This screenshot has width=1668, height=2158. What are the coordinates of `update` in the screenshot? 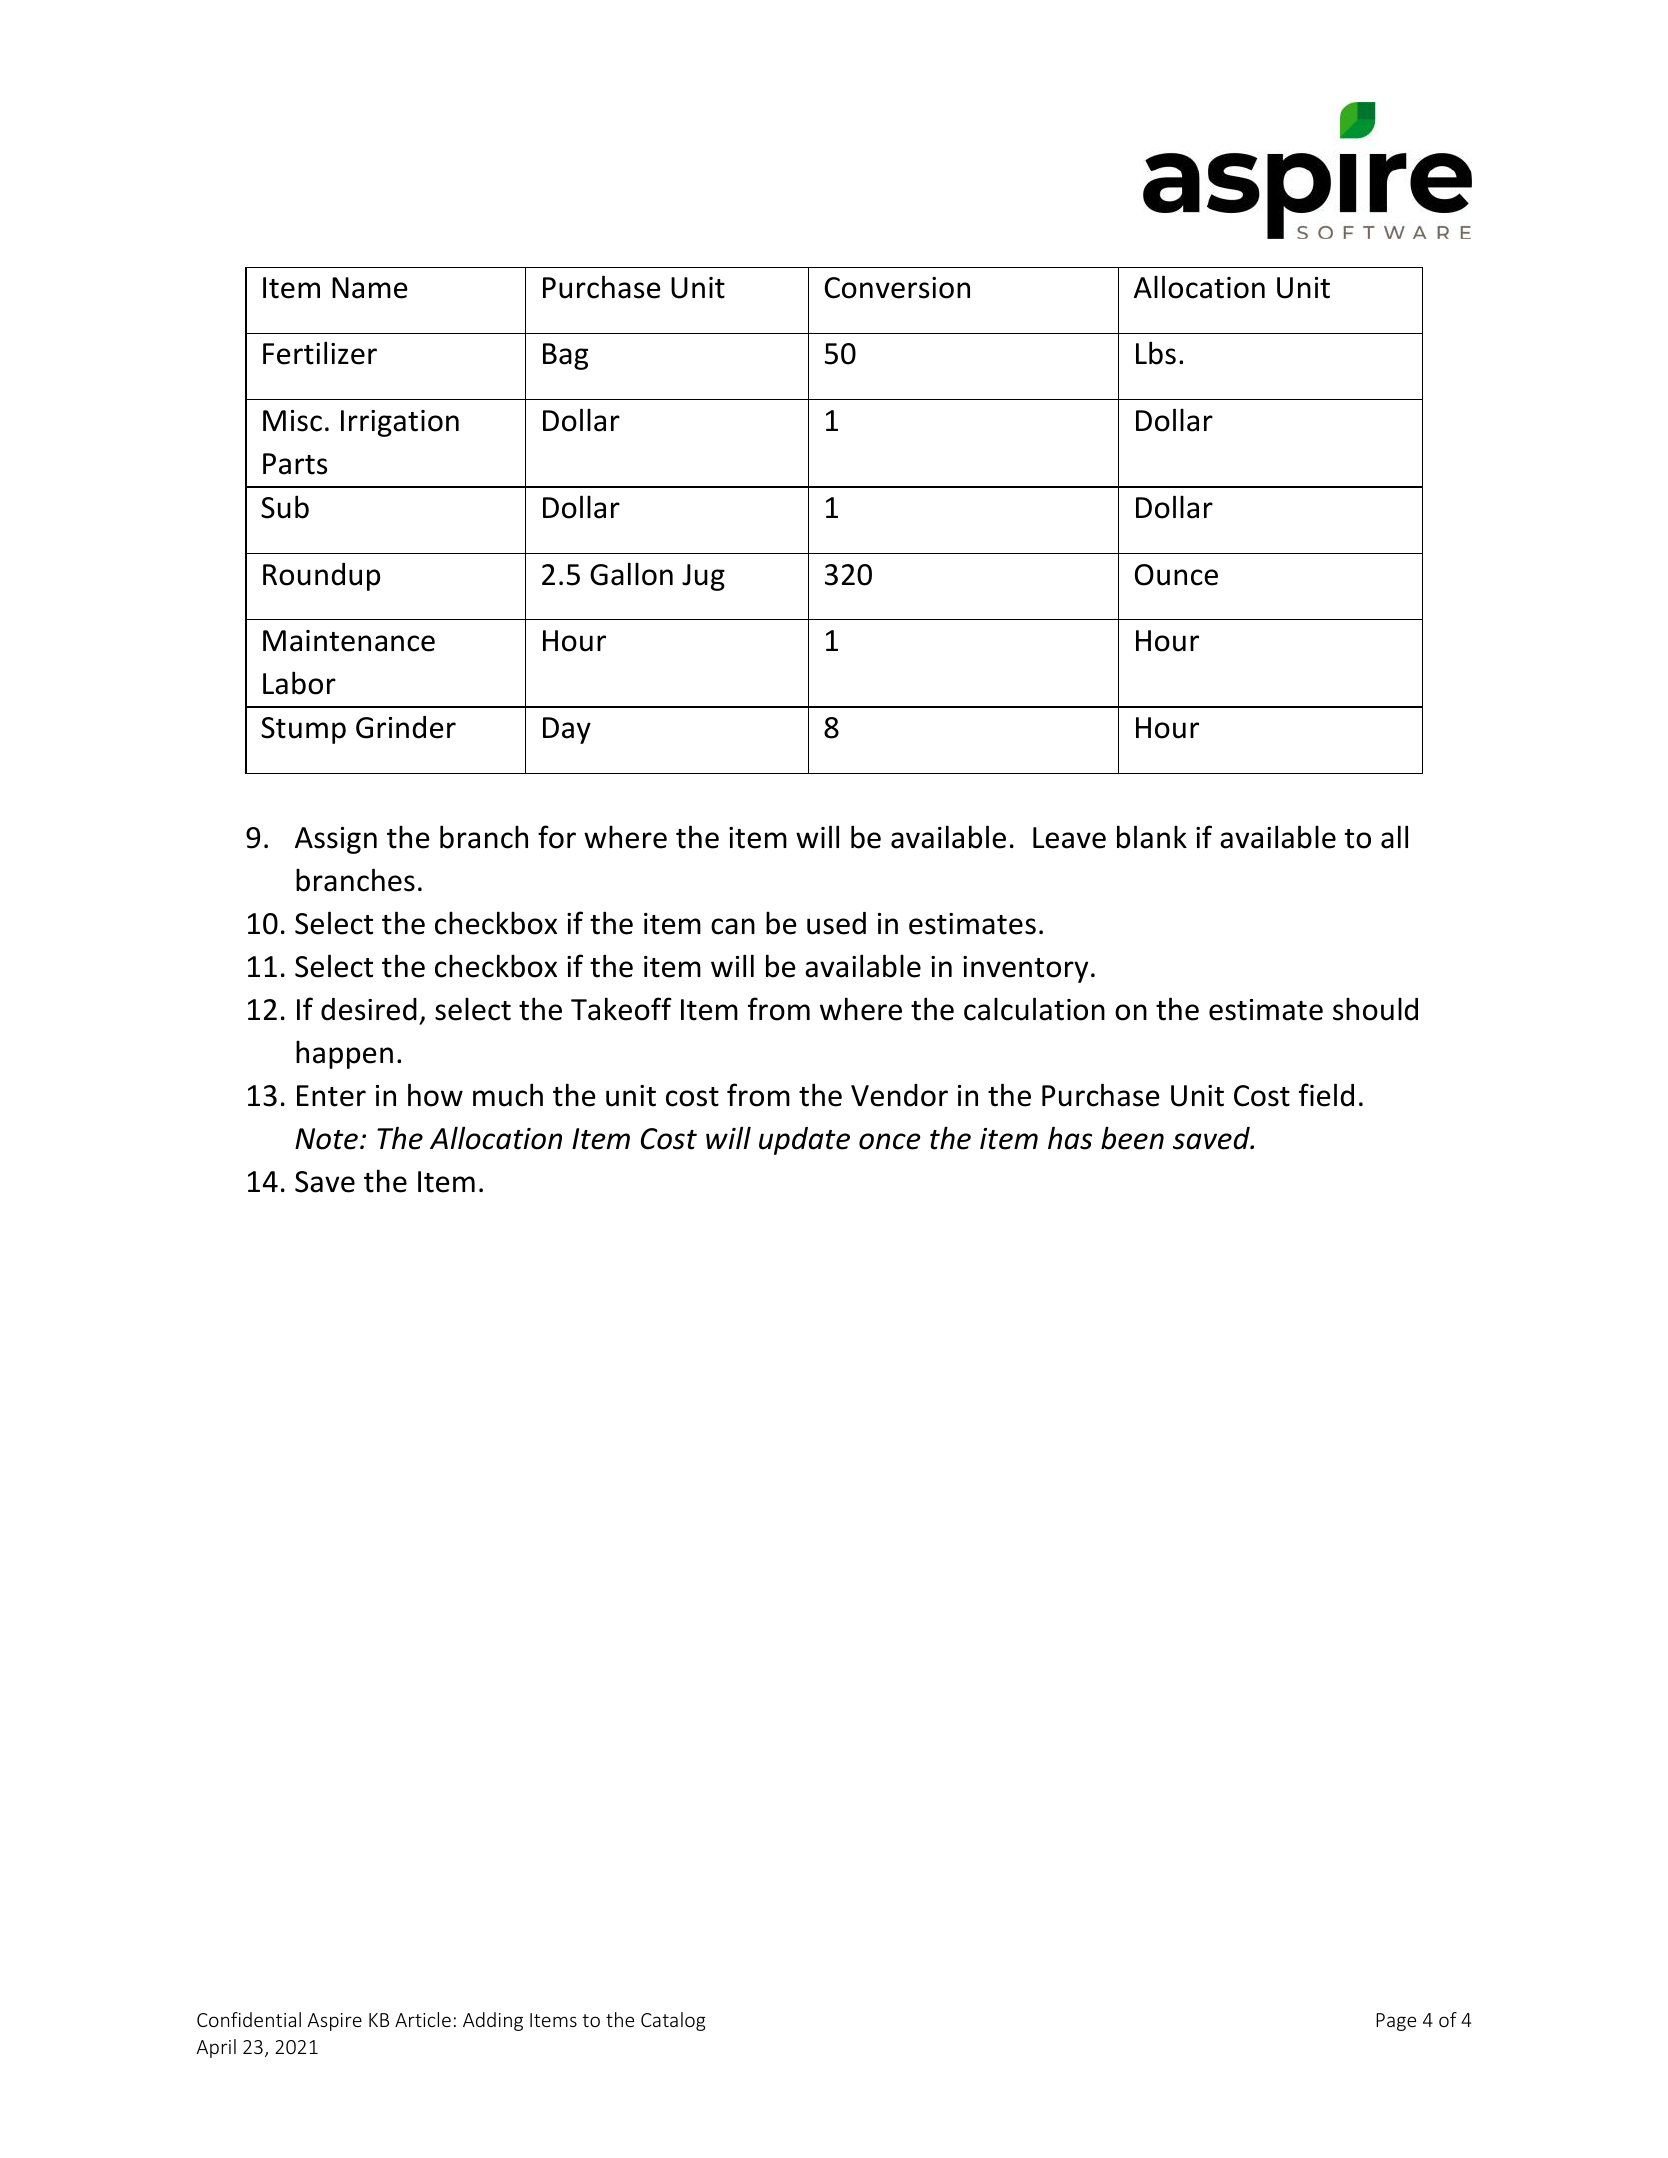 It's located at (804, 1141).
